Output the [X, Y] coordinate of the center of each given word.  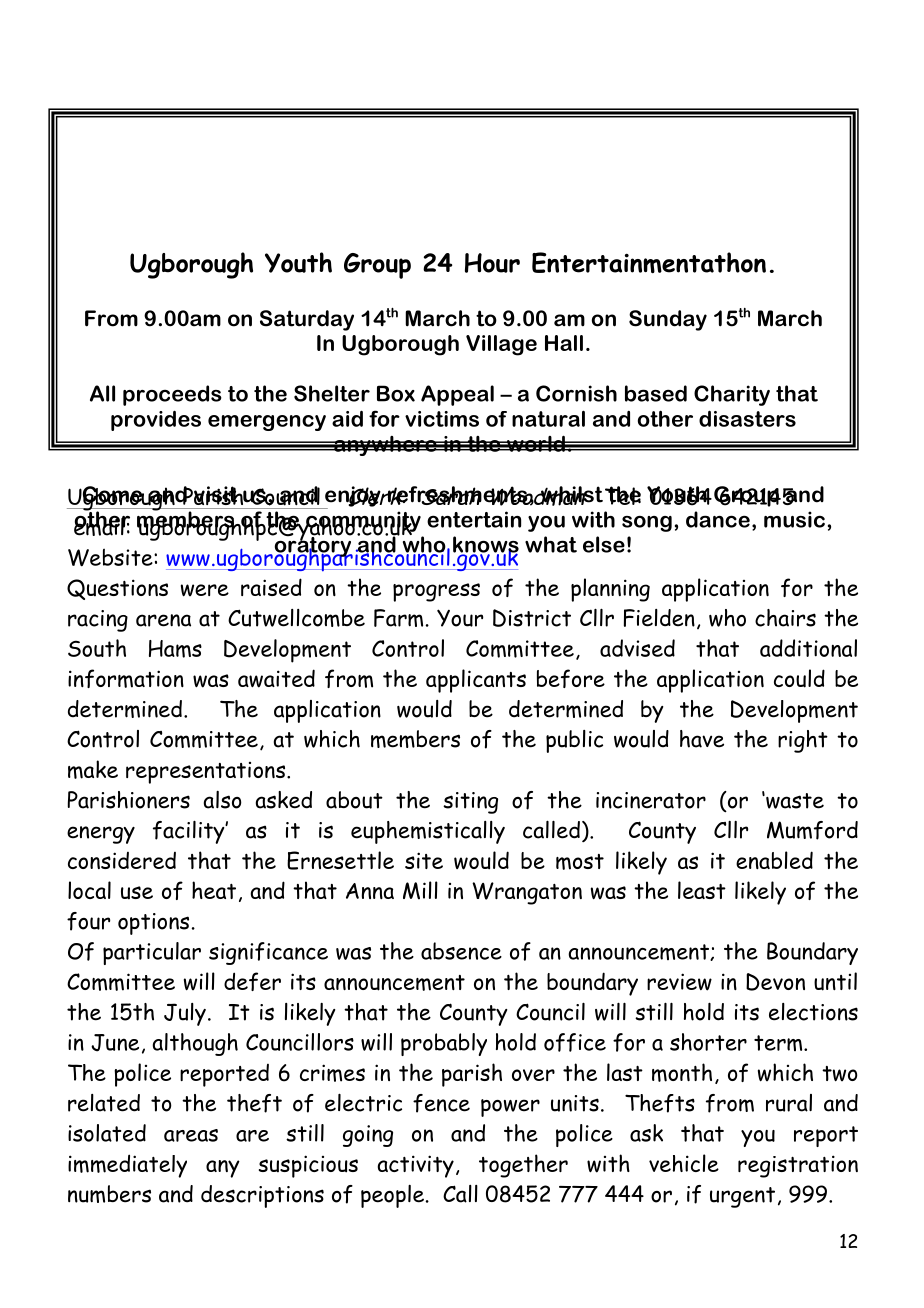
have [702, 739]
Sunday [668, 320]
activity [415, 1166]
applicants [476, 681]
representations [207, 773]
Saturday [307, 320]
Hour [492, 263]
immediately [127, 1166]
